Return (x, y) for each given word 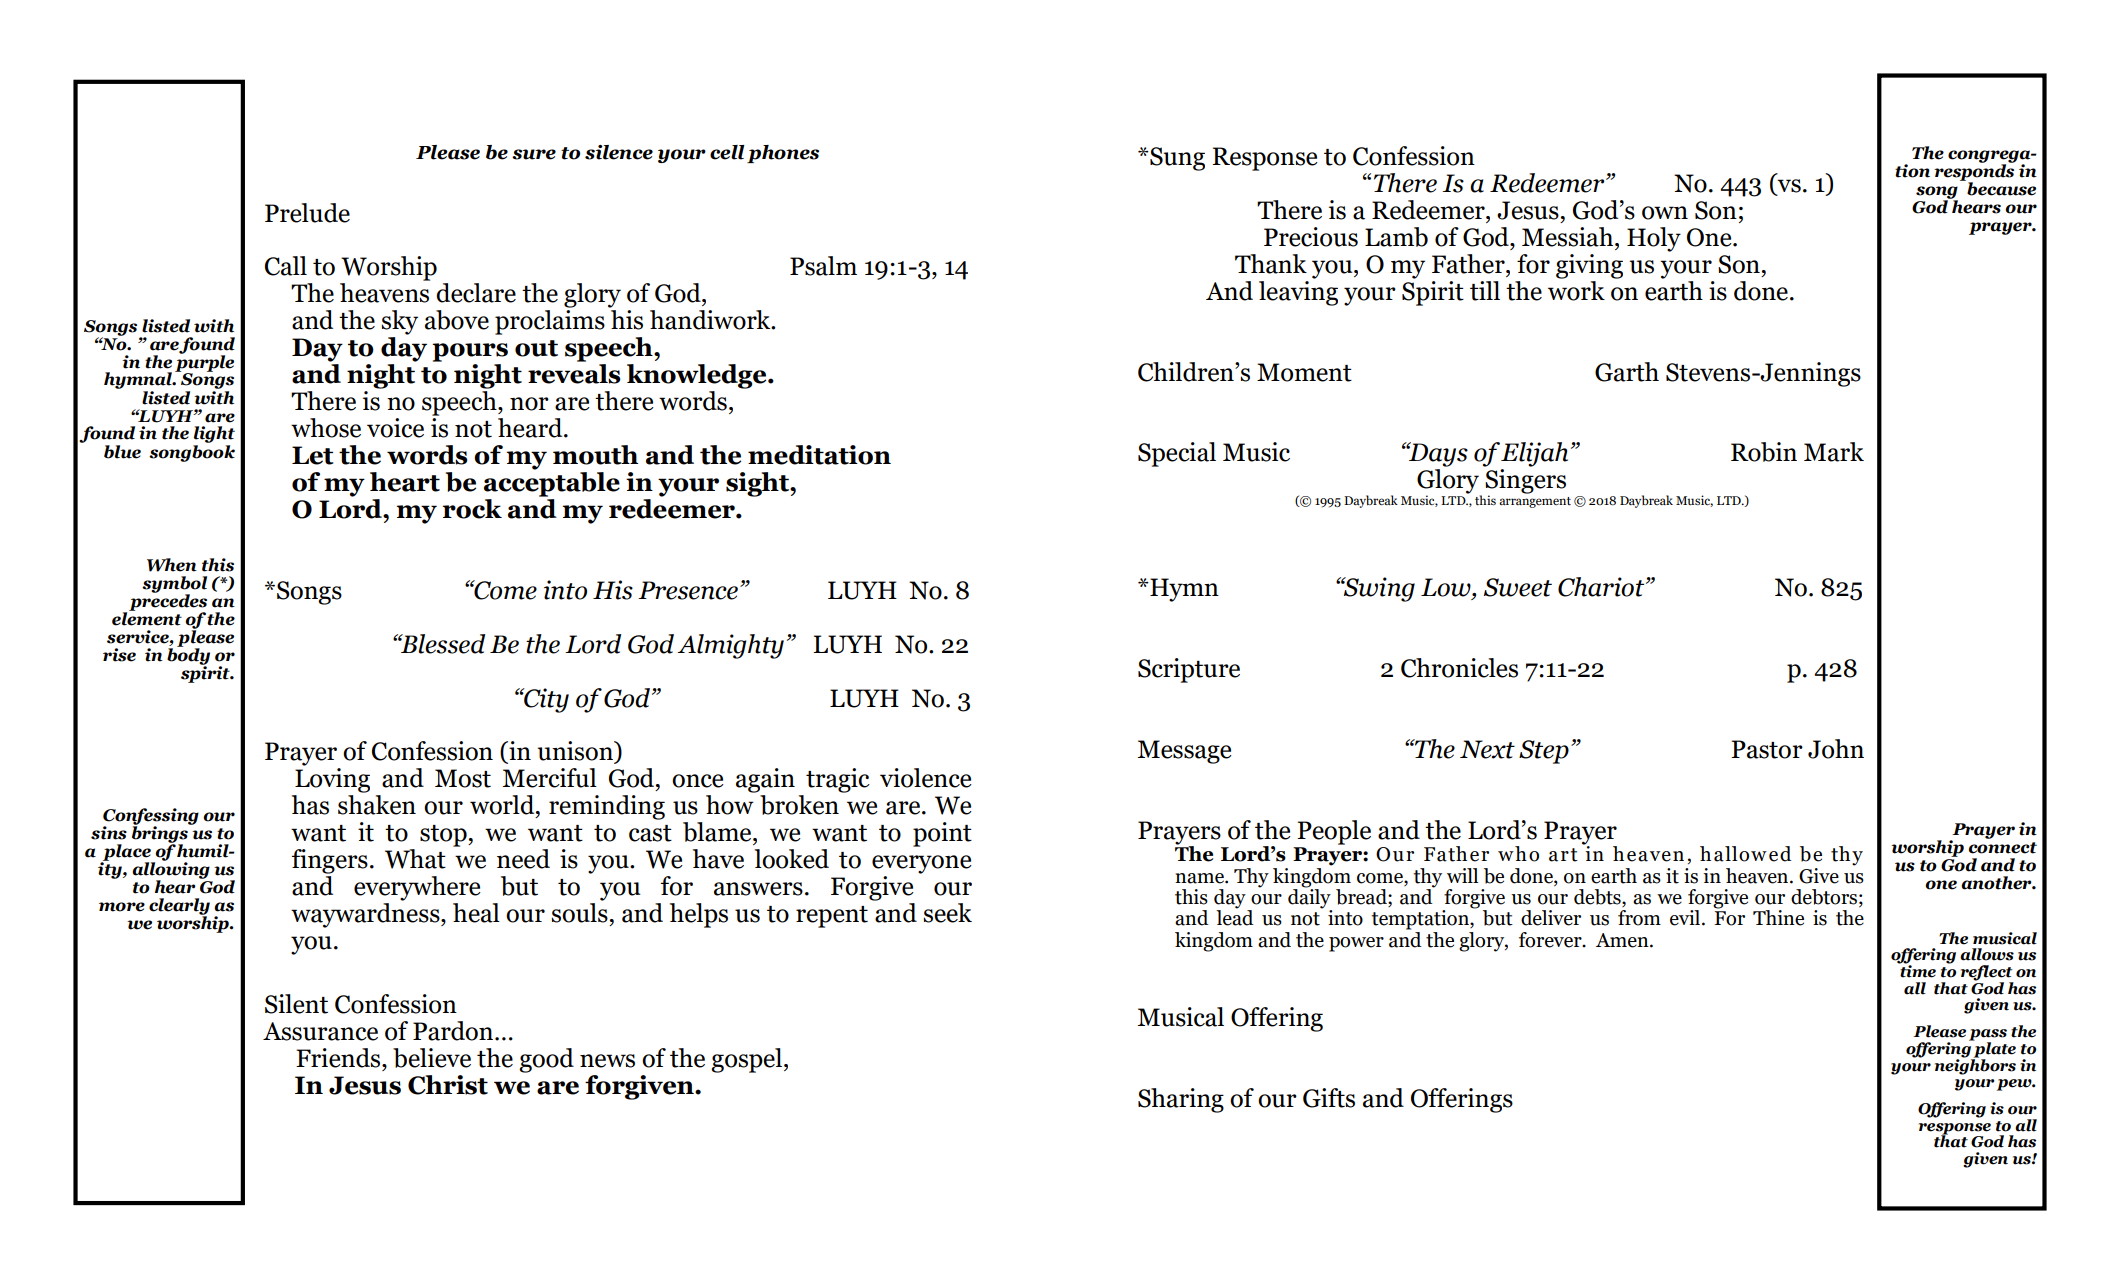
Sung (1176, 159)
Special (1177, 454)
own (1665, 213)
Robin (1764, 452)
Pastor (1767, 749)
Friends (339, 1058)
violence (926, 778)
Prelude (307, 213)
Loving (332, 780)
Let (313, 455)
